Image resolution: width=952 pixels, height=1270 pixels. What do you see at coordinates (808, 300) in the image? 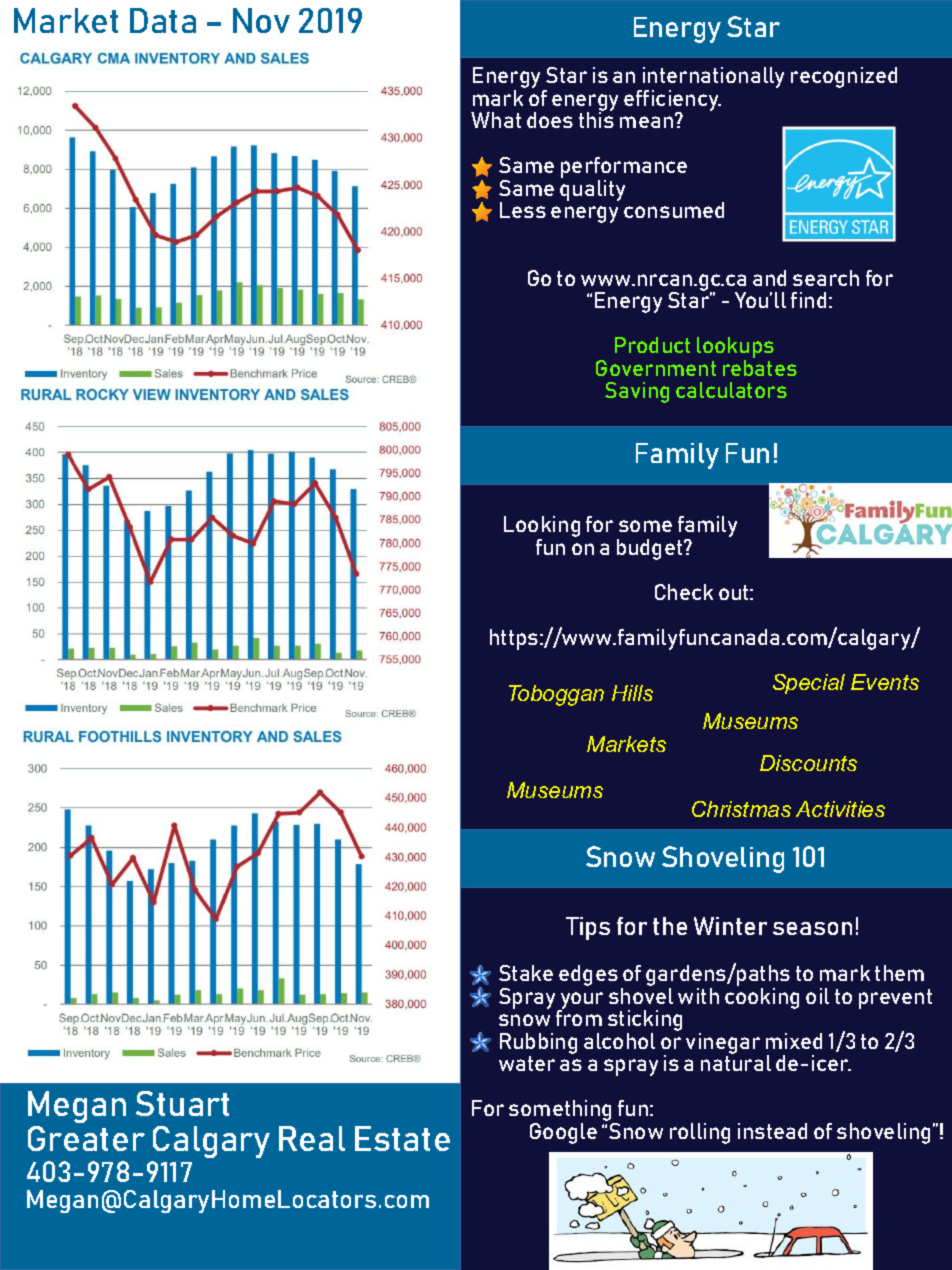
I see `find` at bounding box center [808, 300].
